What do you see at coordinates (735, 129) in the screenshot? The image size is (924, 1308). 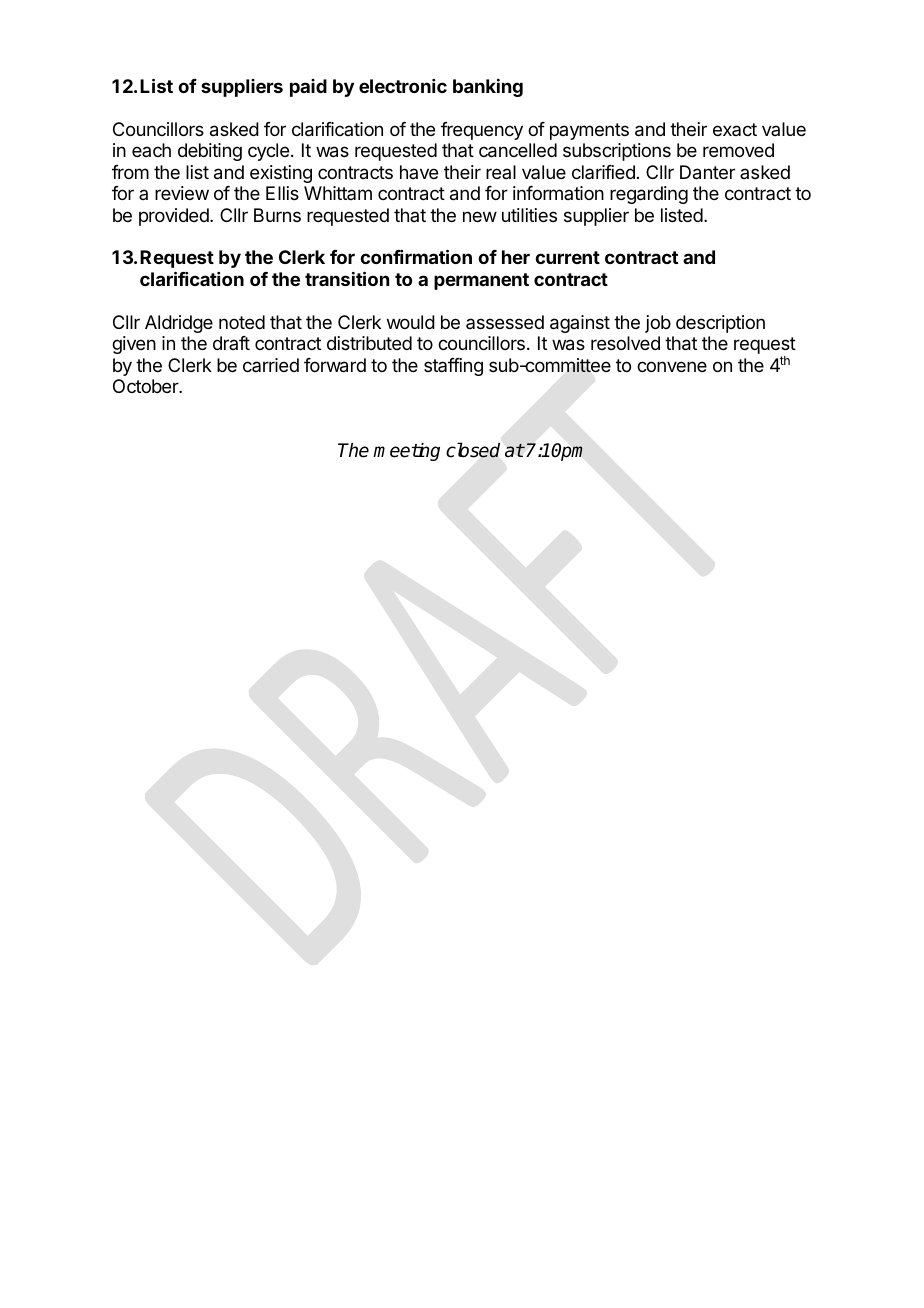 I see `exact` at bounding box center [735, 129].
